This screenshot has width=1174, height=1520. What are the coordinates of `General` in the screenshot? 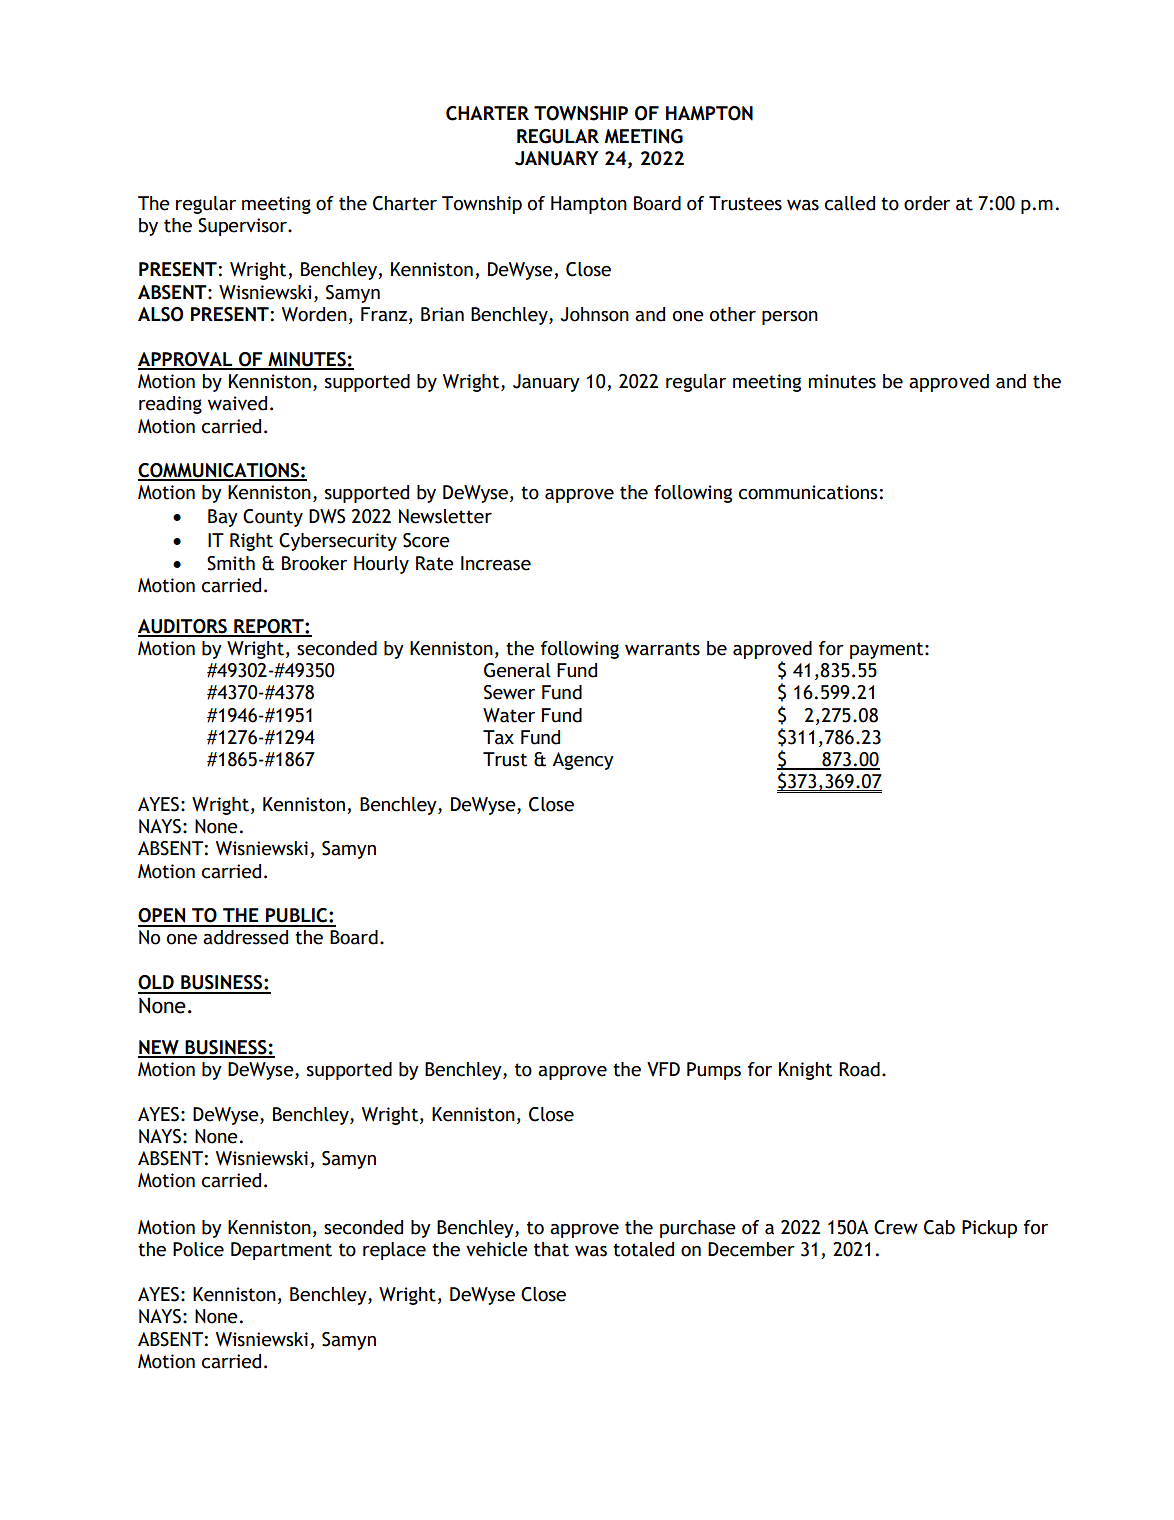 It's located at (517, 670).
